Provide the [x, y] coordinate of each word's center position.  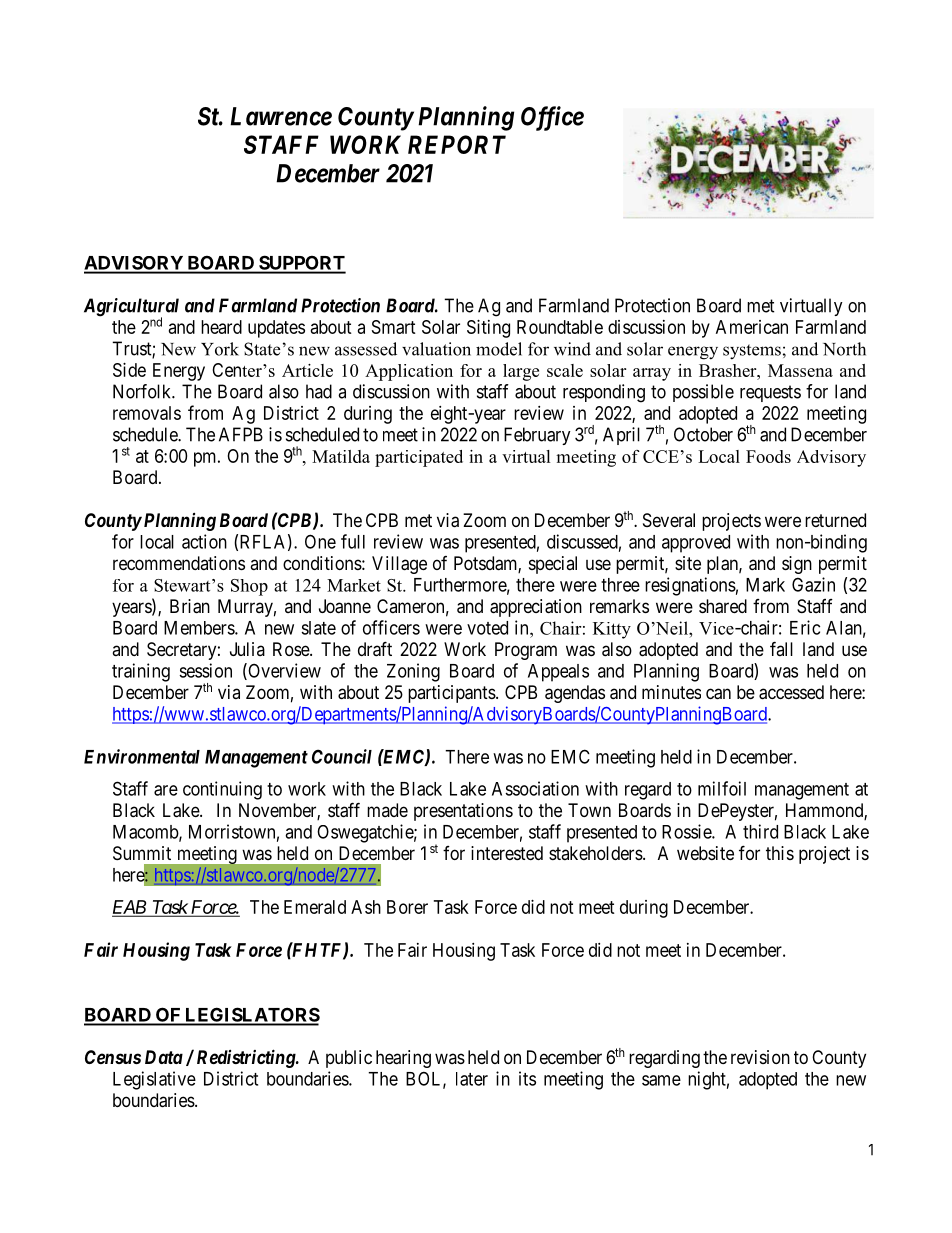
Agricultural [131, 308]
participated [419, 458]
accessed [791, 692]
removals [147, 413]
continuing [222, 790]
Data [164, 1057]
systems [752, 352]
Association [535, 788]
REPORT [457, 144]
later [472, 1079]
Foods [768, 456]
